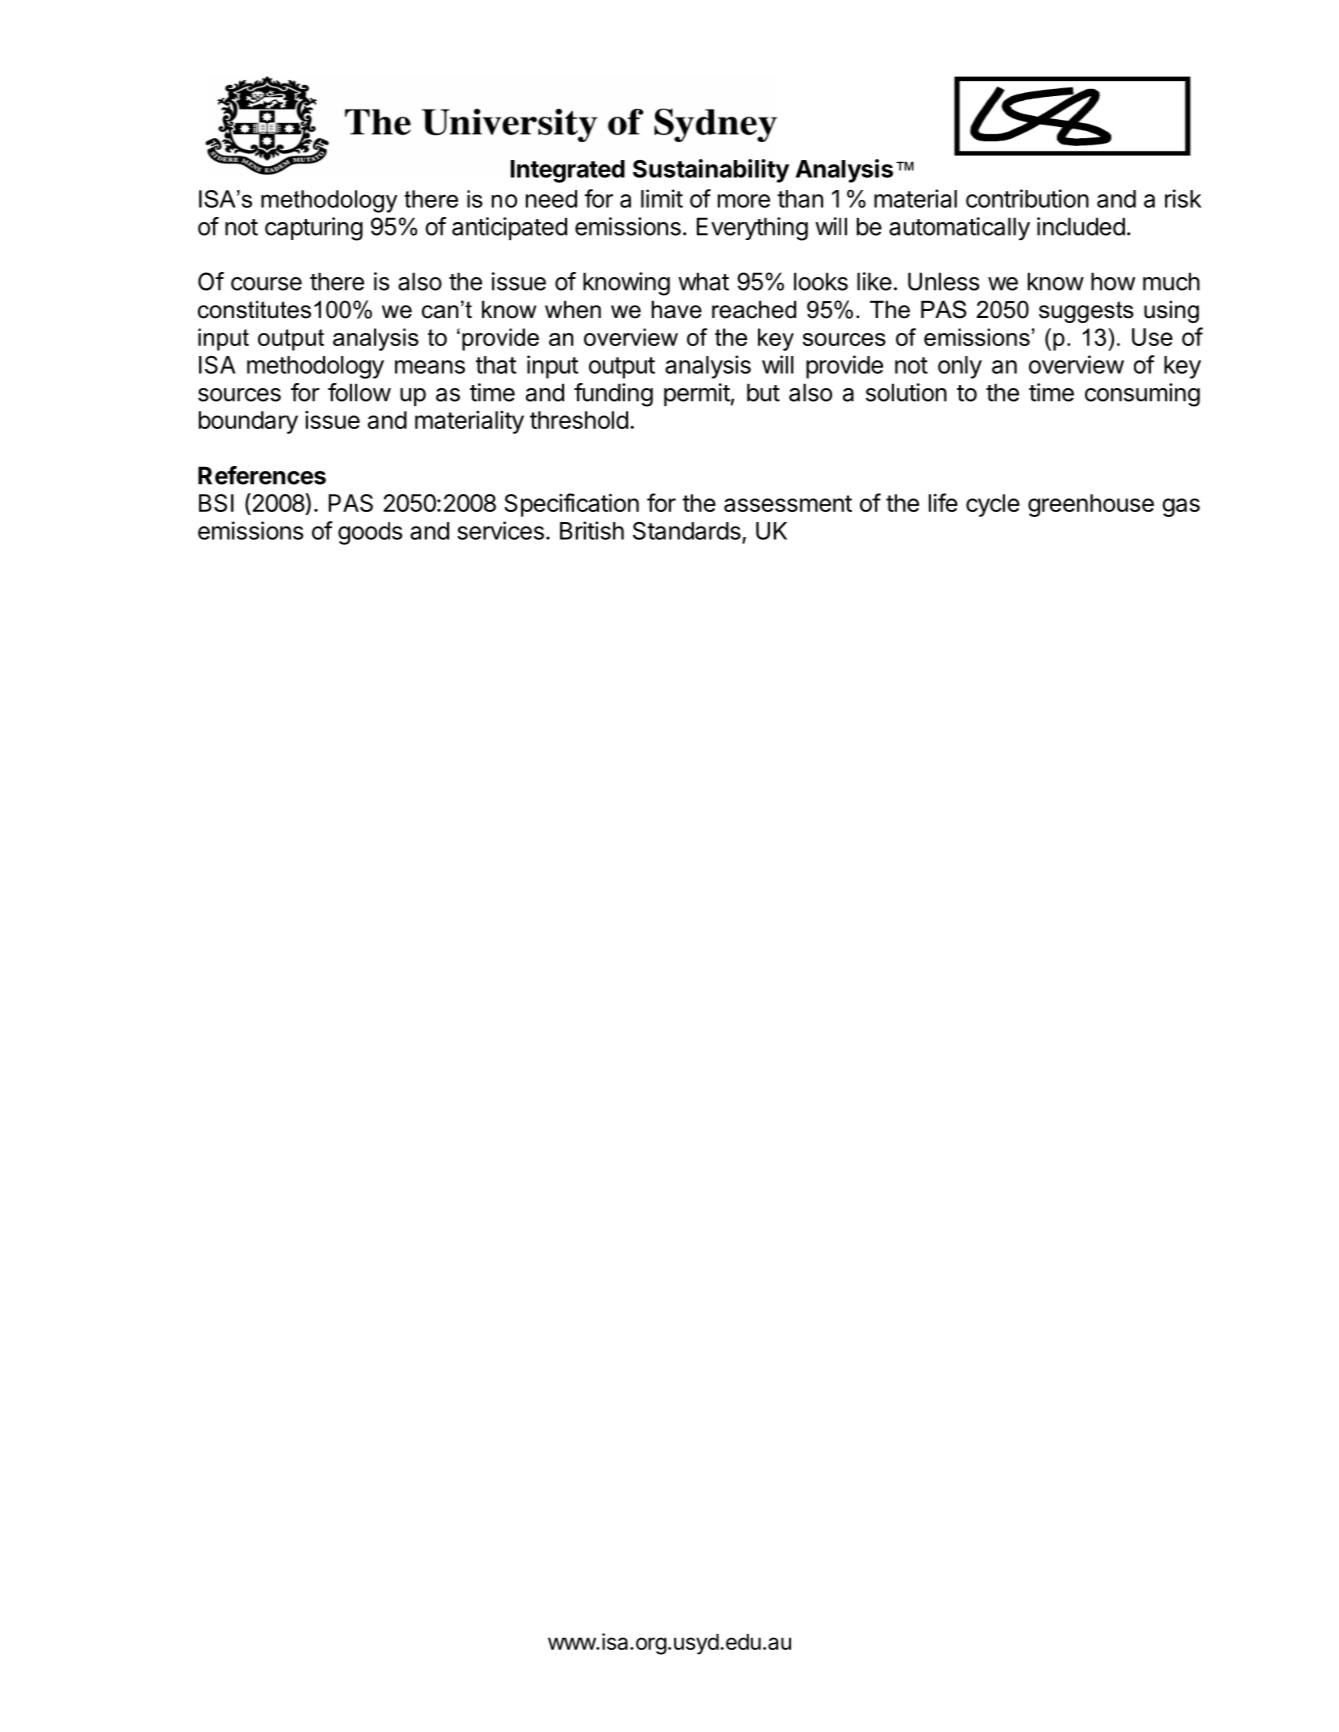 Image resolution: width=1339 pixels, height=1732 pixels. I want to click on how, so click(1113, 281).
